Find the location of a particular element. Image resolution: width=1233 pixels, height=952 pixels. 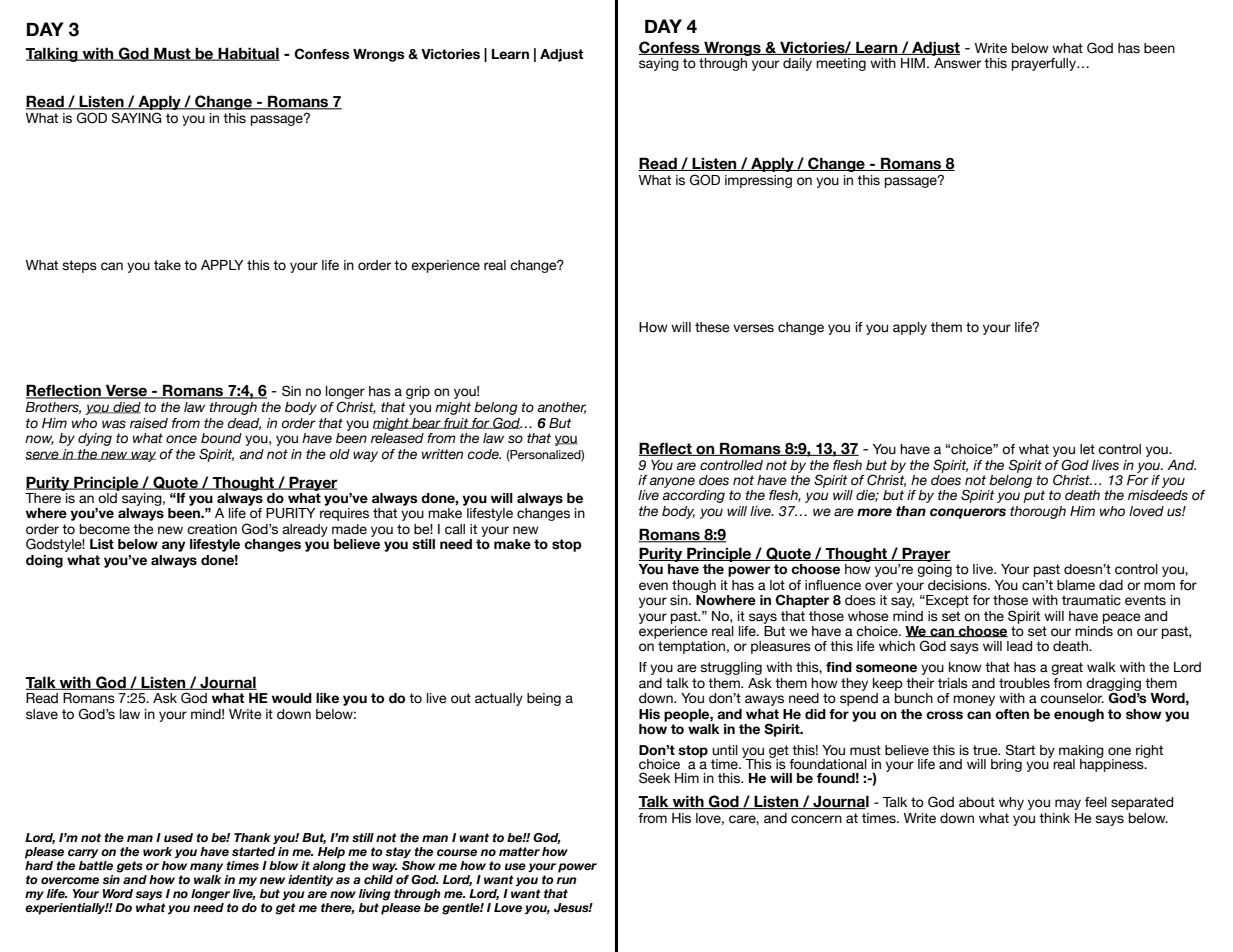

Habitual is located at coordinates (248, 54).
